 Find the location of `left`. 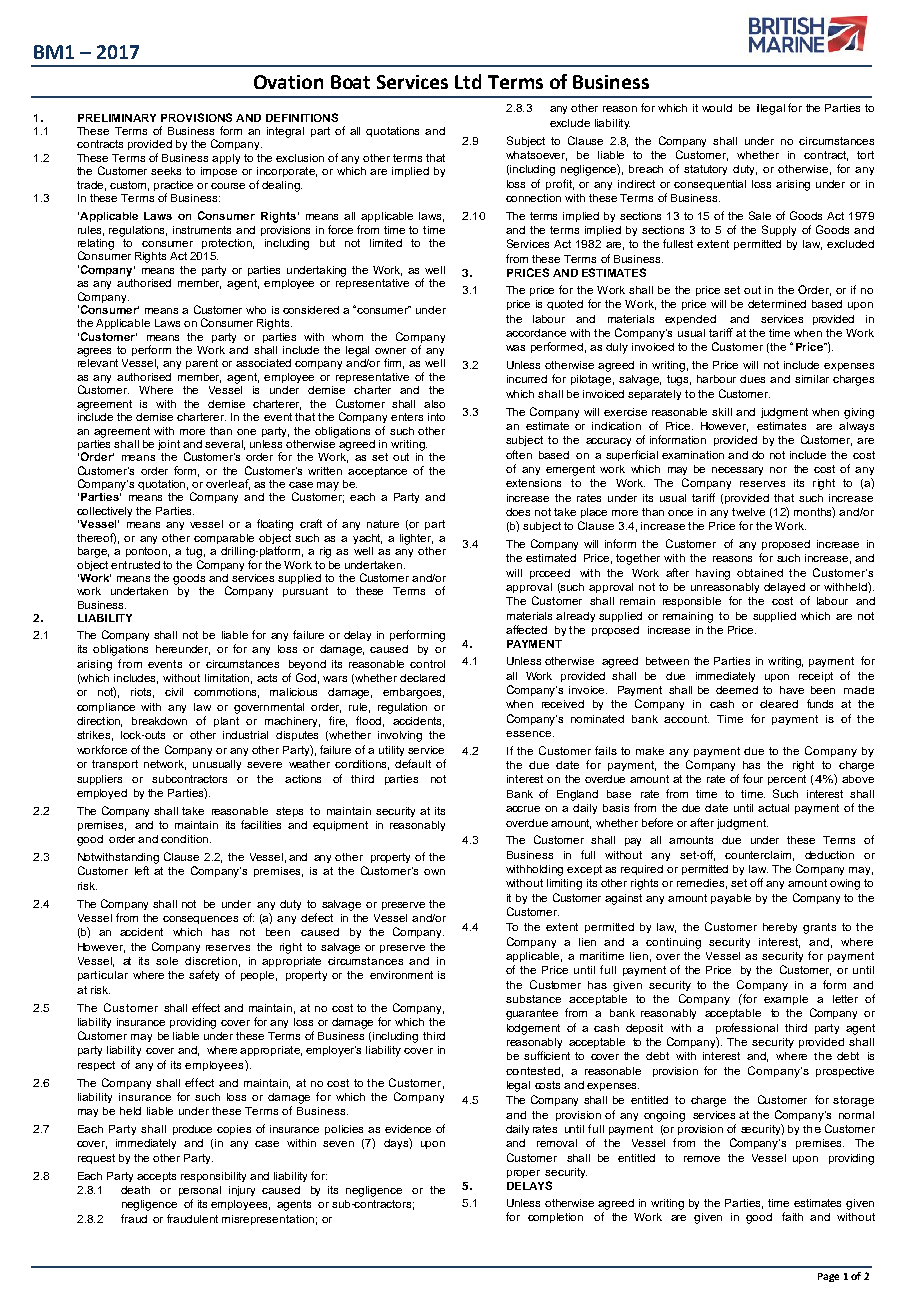

left is located at coordinates (142, 870).
